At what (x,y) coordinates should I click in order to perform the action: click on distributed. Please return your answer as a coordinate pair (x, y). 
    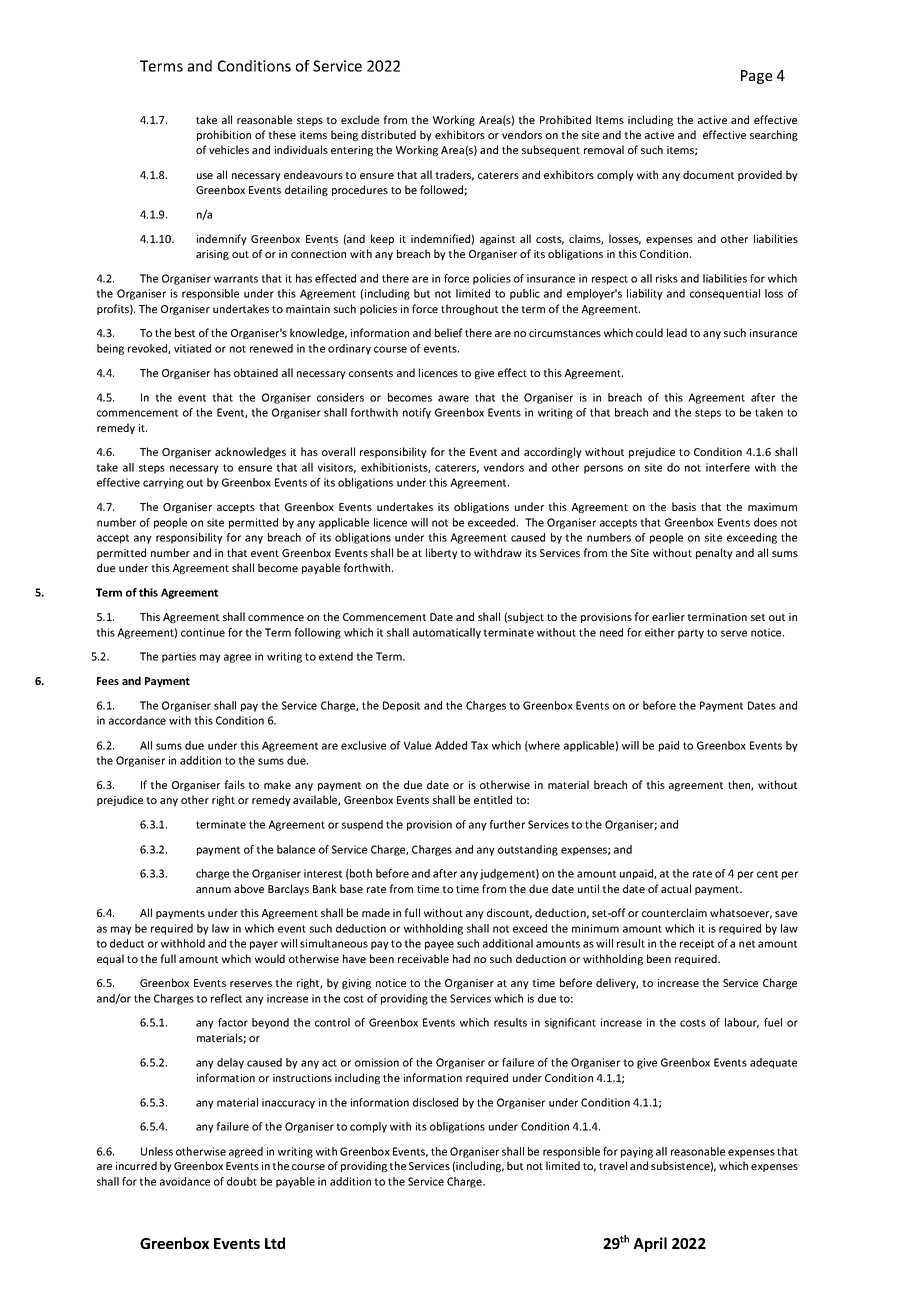
    Looking at the image, I should click on (388, 134).
